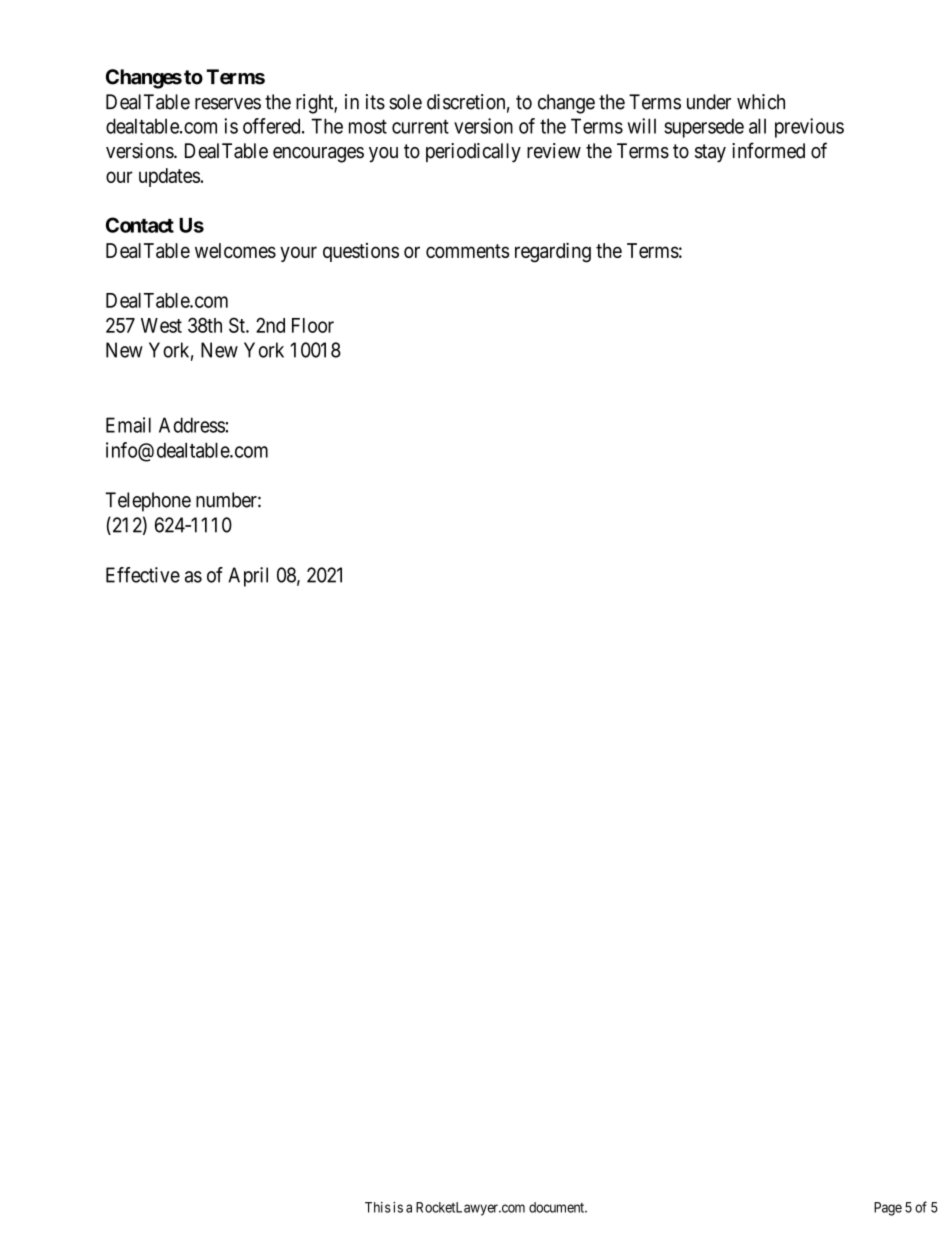  I want to click on reserves, so click(228, 104).
